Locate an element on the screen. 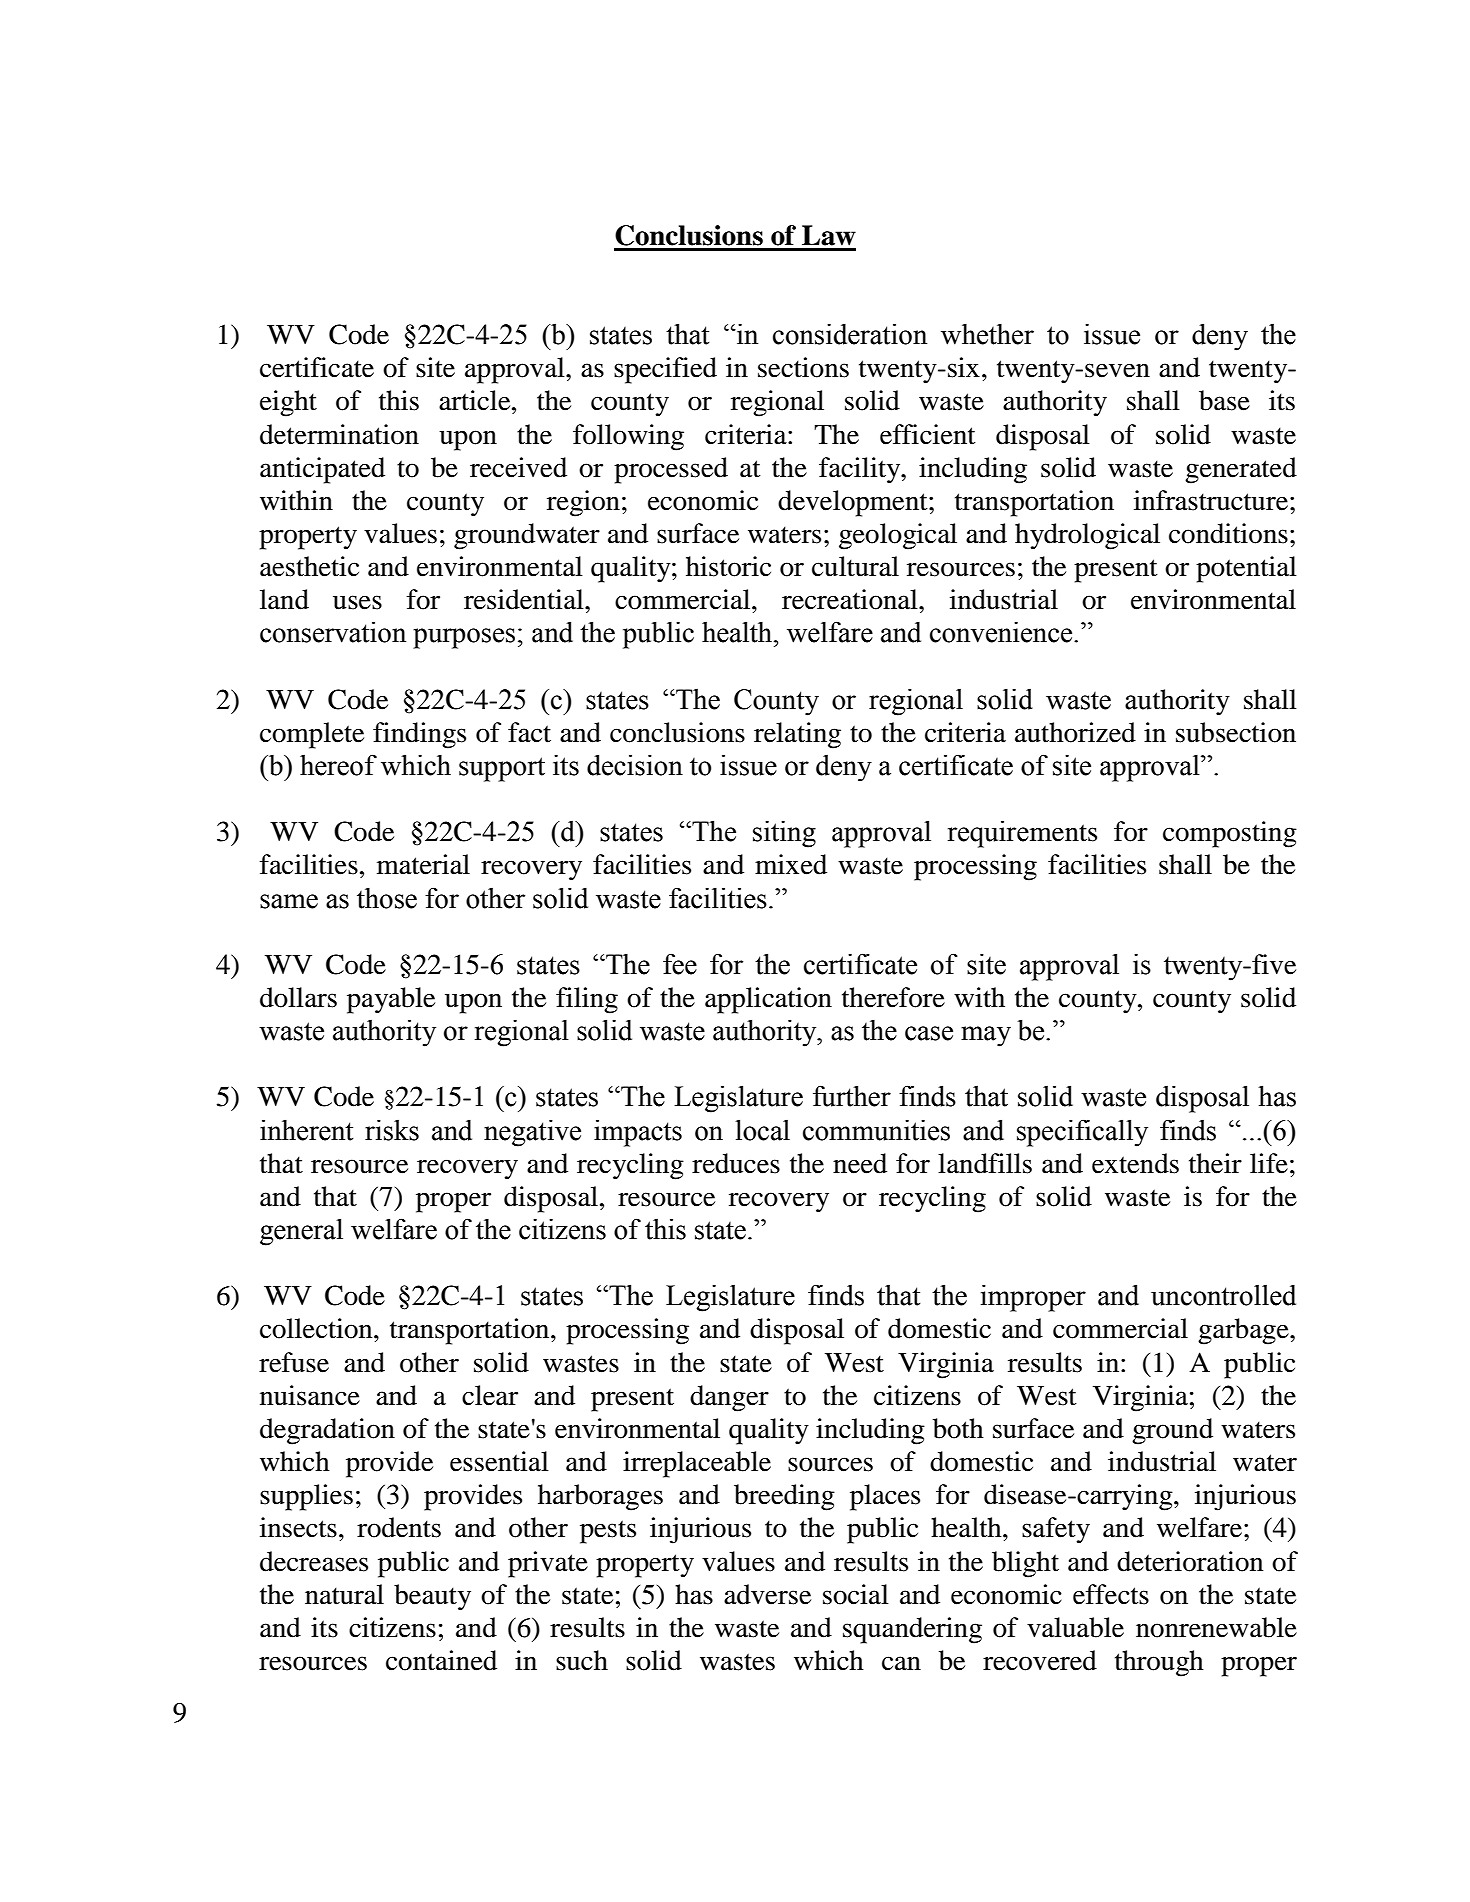 This screenshot has width=1470, height=1902. collection is located at coordinates (317, 1328).
